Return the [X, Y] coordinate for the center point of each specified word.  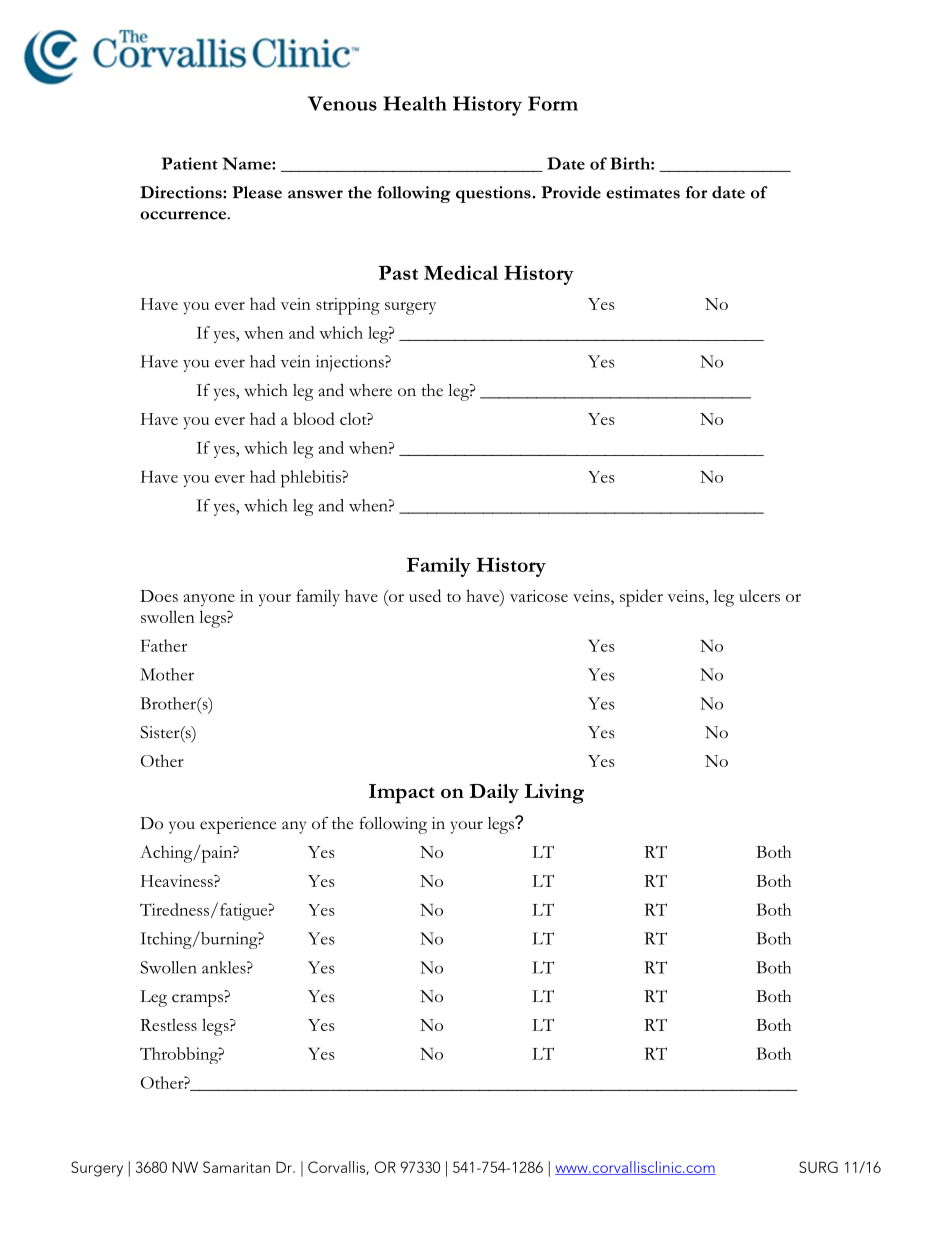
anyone [209, 600]
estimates [643, 192]
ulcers [759, 595]
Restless [168, 1024]
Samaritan [236, 1167]
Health [415, 103]
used [425, 595]
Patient [189, 163]
